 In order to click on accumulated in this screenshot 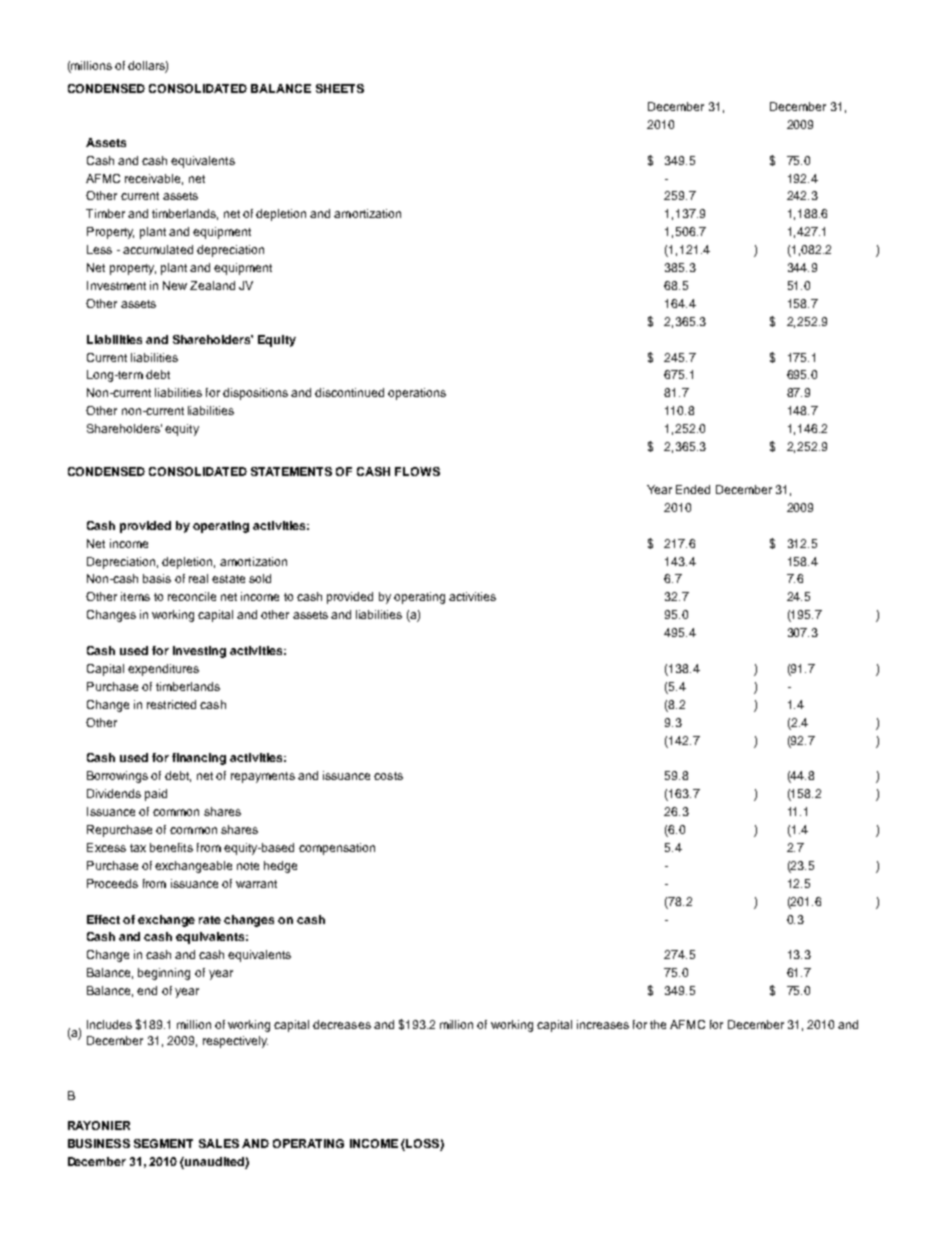, I will do `click(158, 249)`.
